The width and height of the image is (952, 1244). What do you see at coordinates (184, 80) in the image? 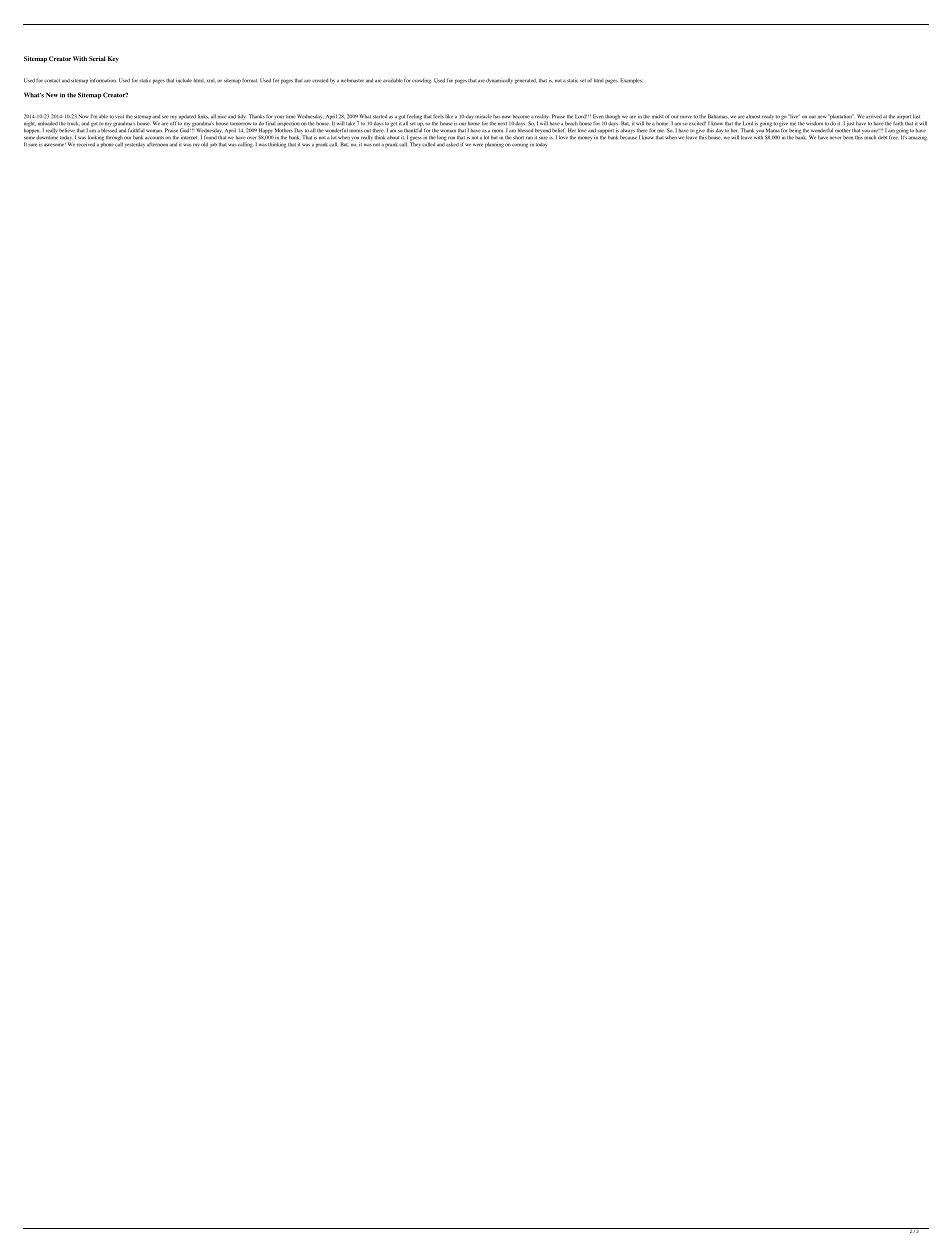
I see `include` at bounding box center [184, 80].
